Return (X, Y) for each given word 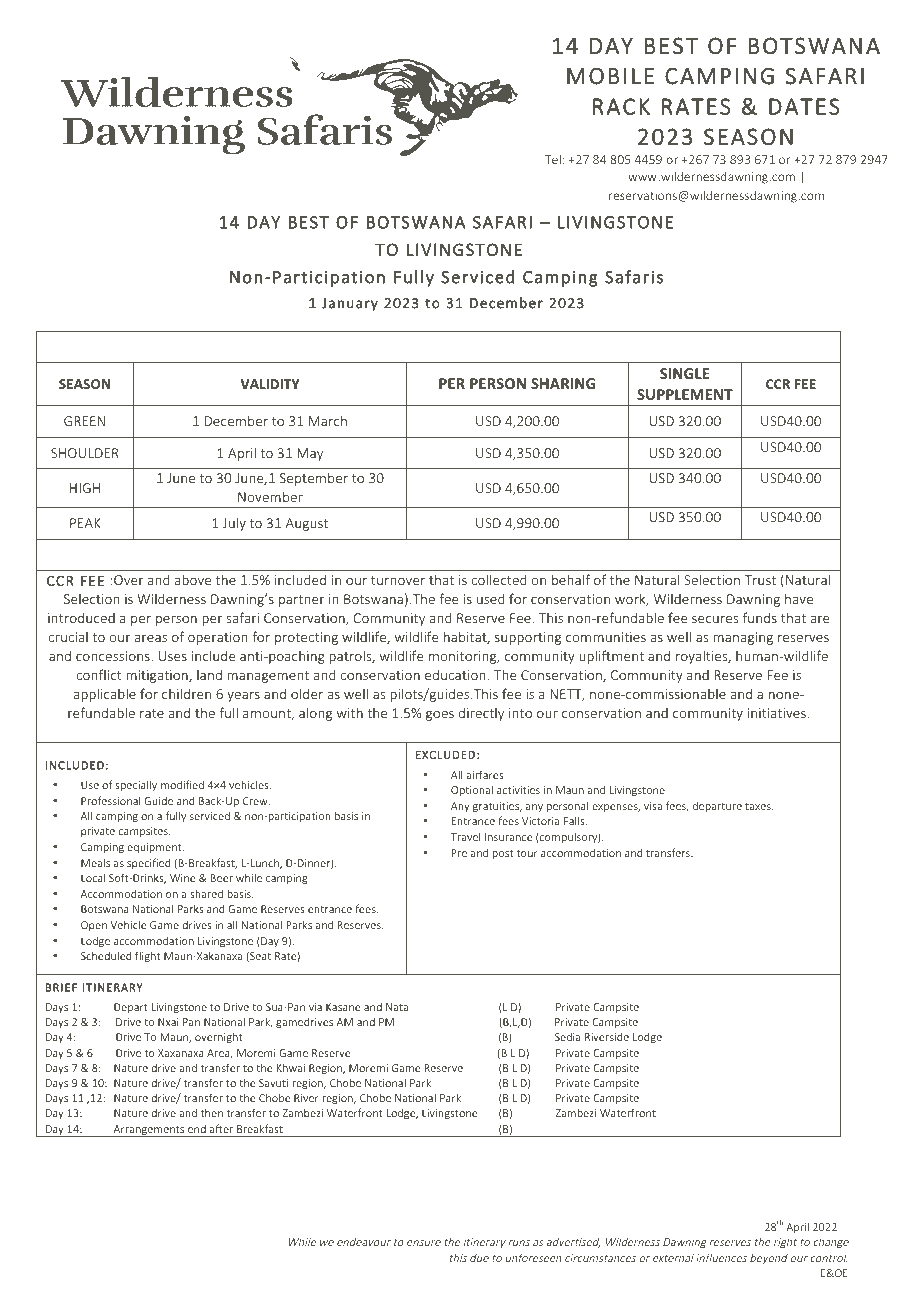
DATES (804, 106)
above (193, 579)
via (315, 1007)
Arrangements (149, 1131)
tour (527, 853)
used (490, 598)
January (350, 304)
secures (715, 619)
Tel (553, 159)
